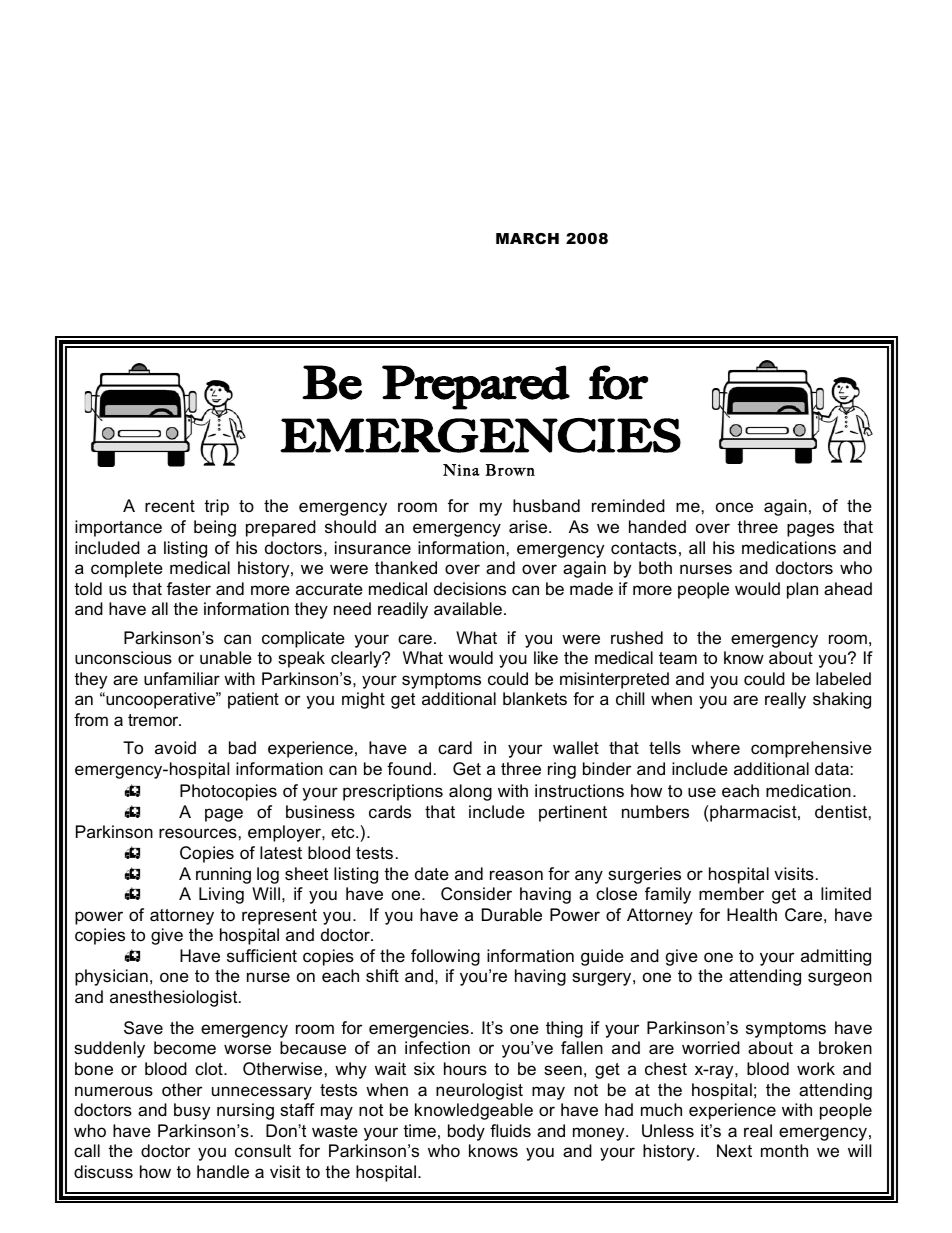 The width and height of the screenshot is (952, 1233). I want to click on Living, so click(221, 895).
